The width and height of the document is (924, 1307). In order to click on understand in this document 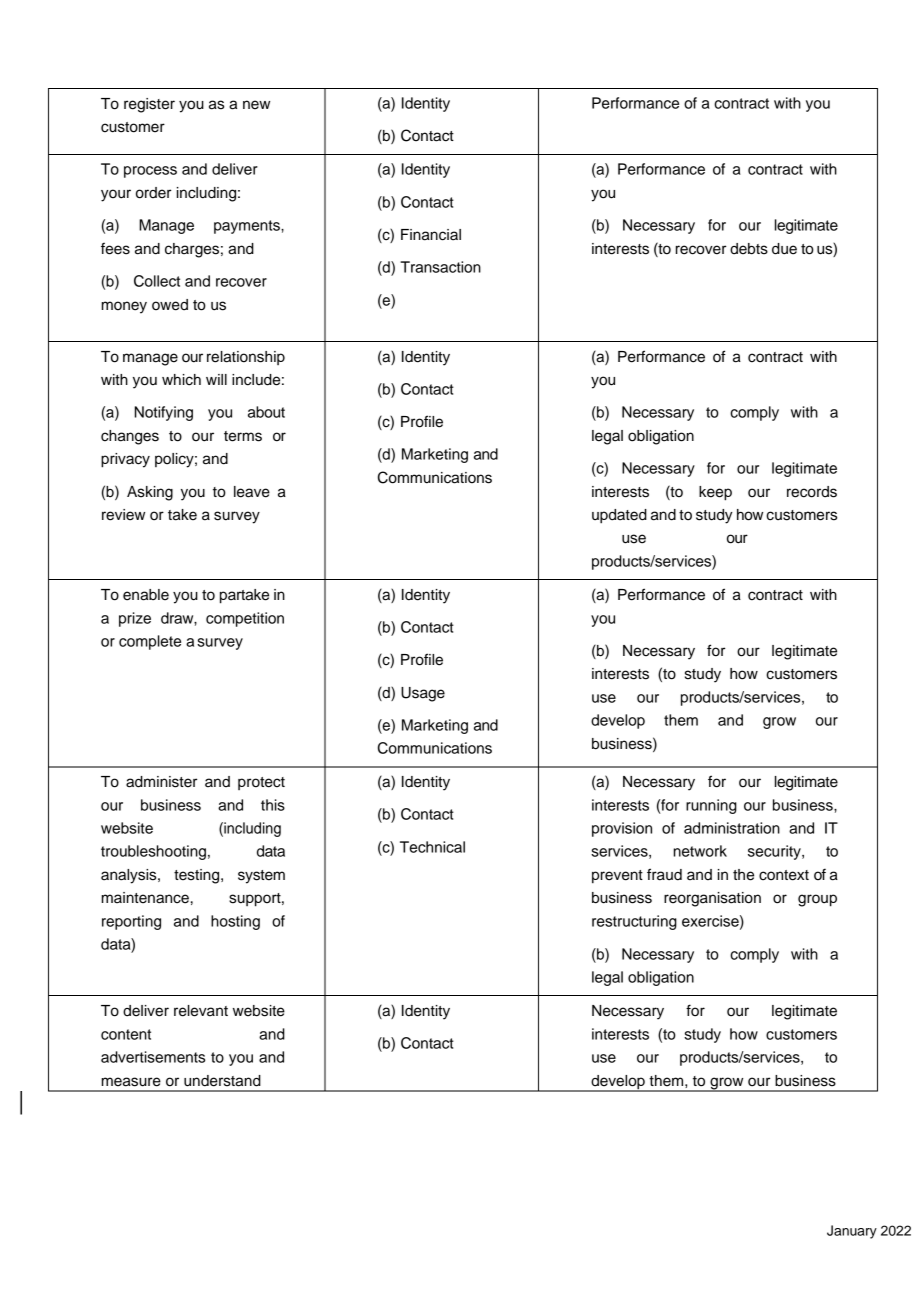, I will do `click(222, 1081)`.
